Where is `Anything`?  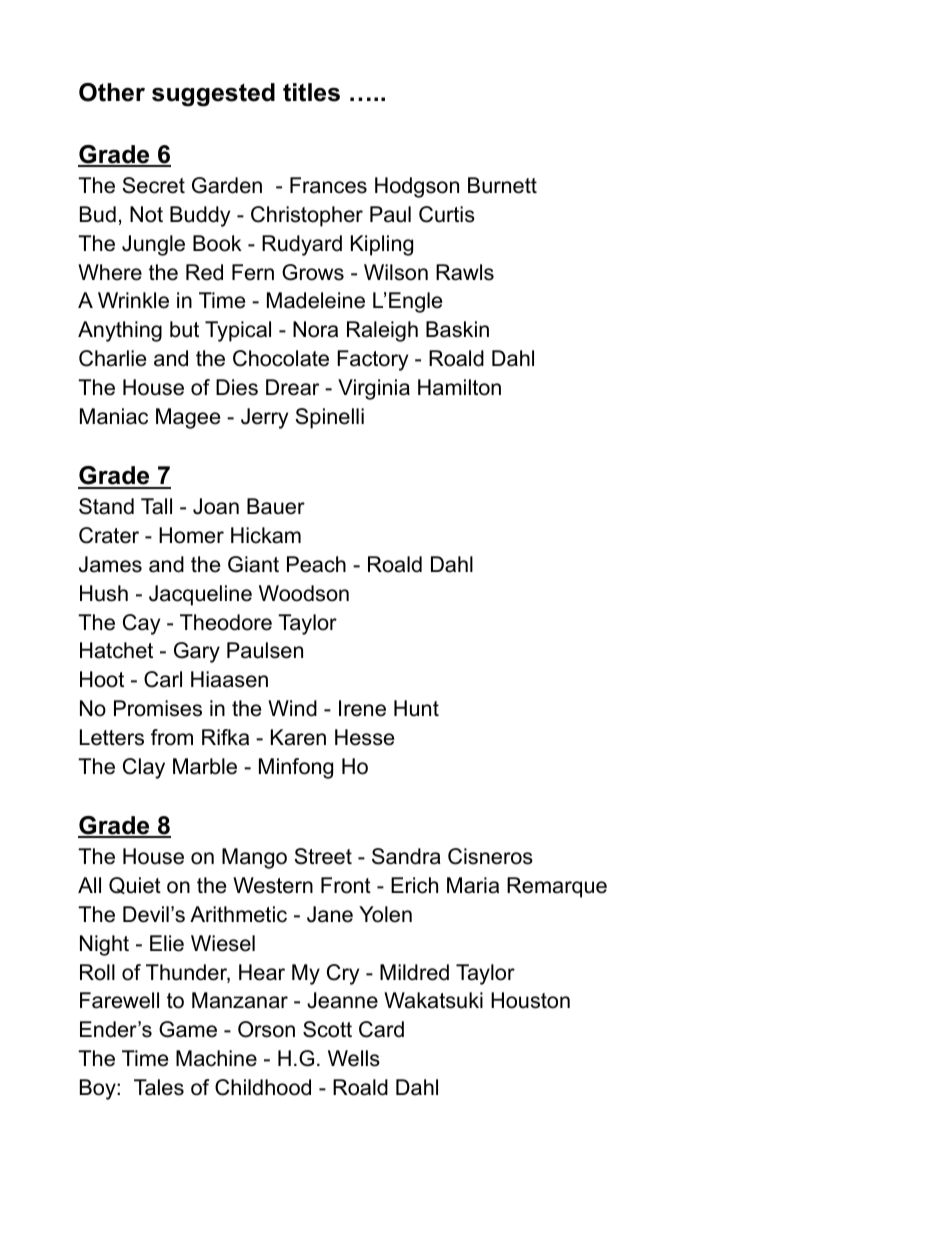 Anything is located at coordinates (120, 331).
